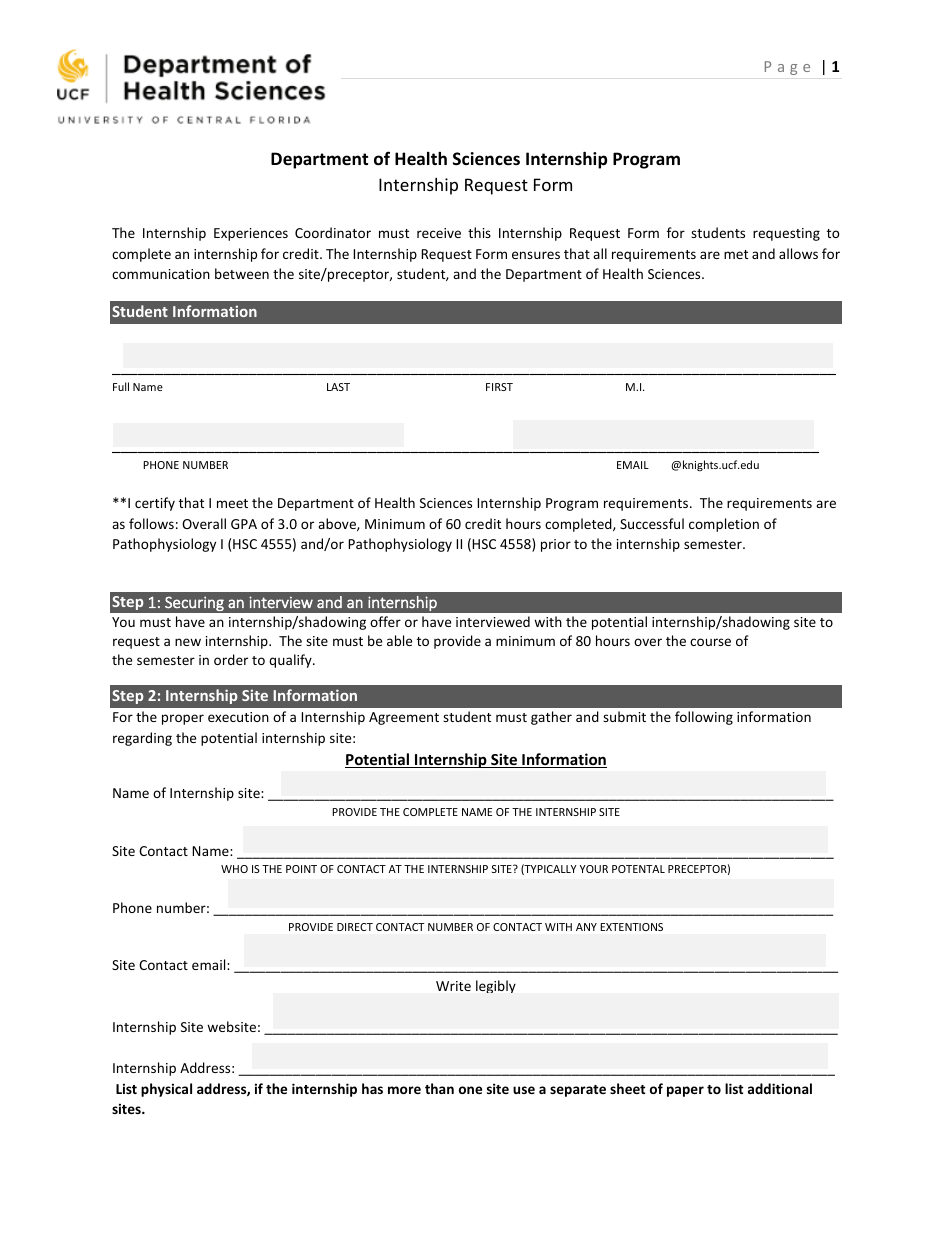 This document has height=1233, width=952. I want to click on Experiences, so click(251, 234).
